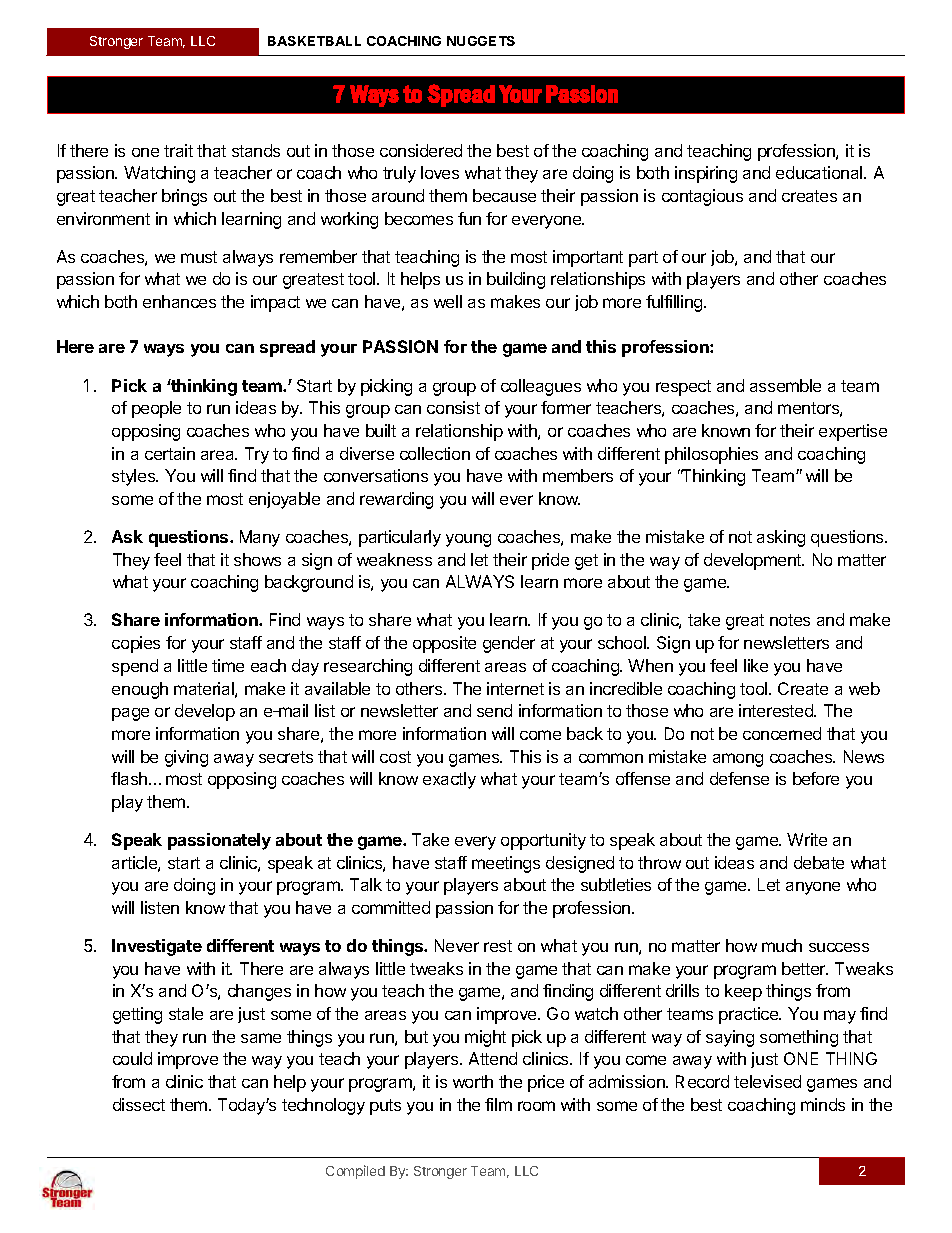 This screenshot has width=952, height=1233. What do you see at coordinates (157, 947) in the screenshot?
I see `Investigate` at bounding box center [157, 947].
